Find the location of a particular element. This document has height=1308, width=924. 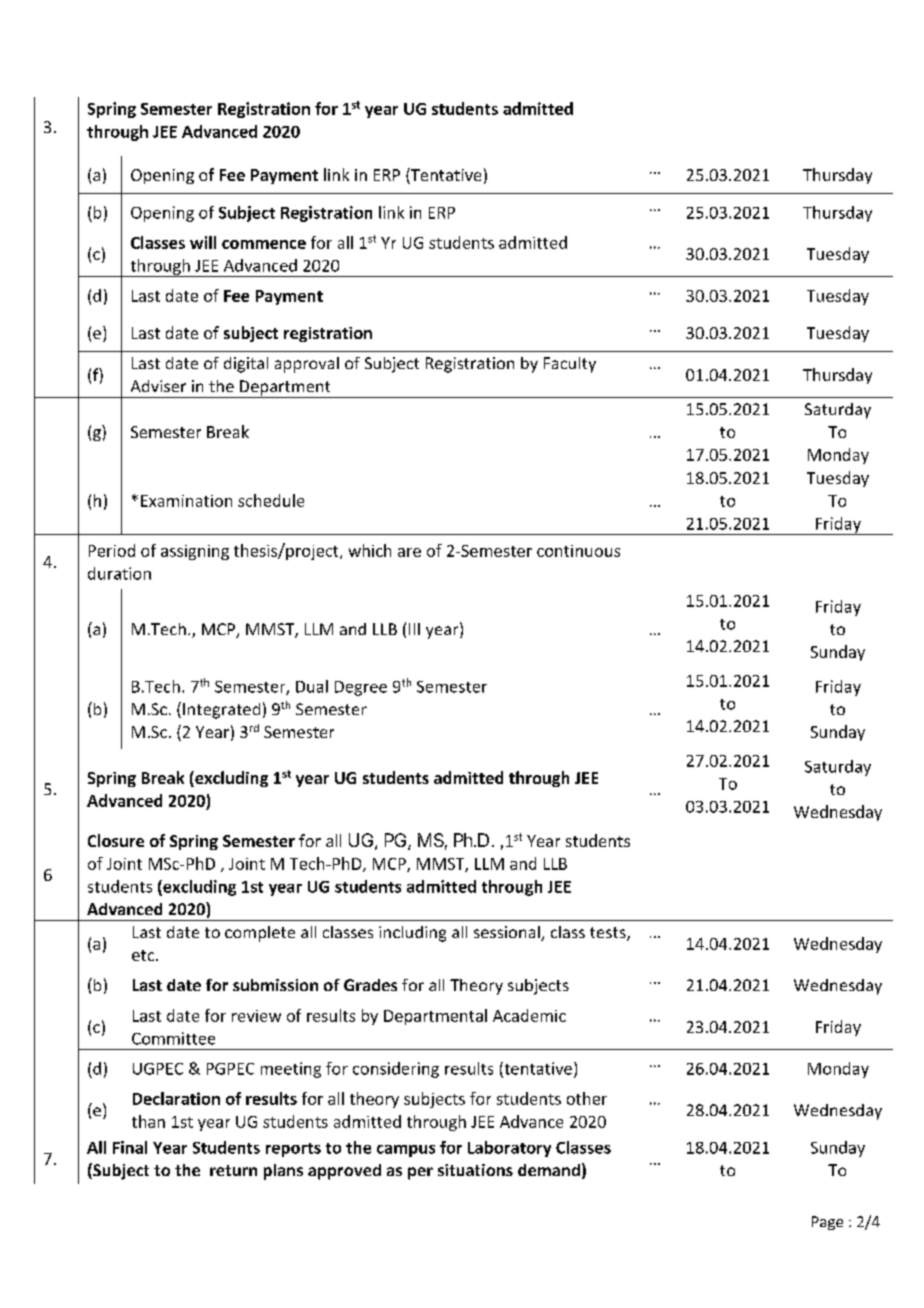

assigning is located at coordinates (195, 552).
